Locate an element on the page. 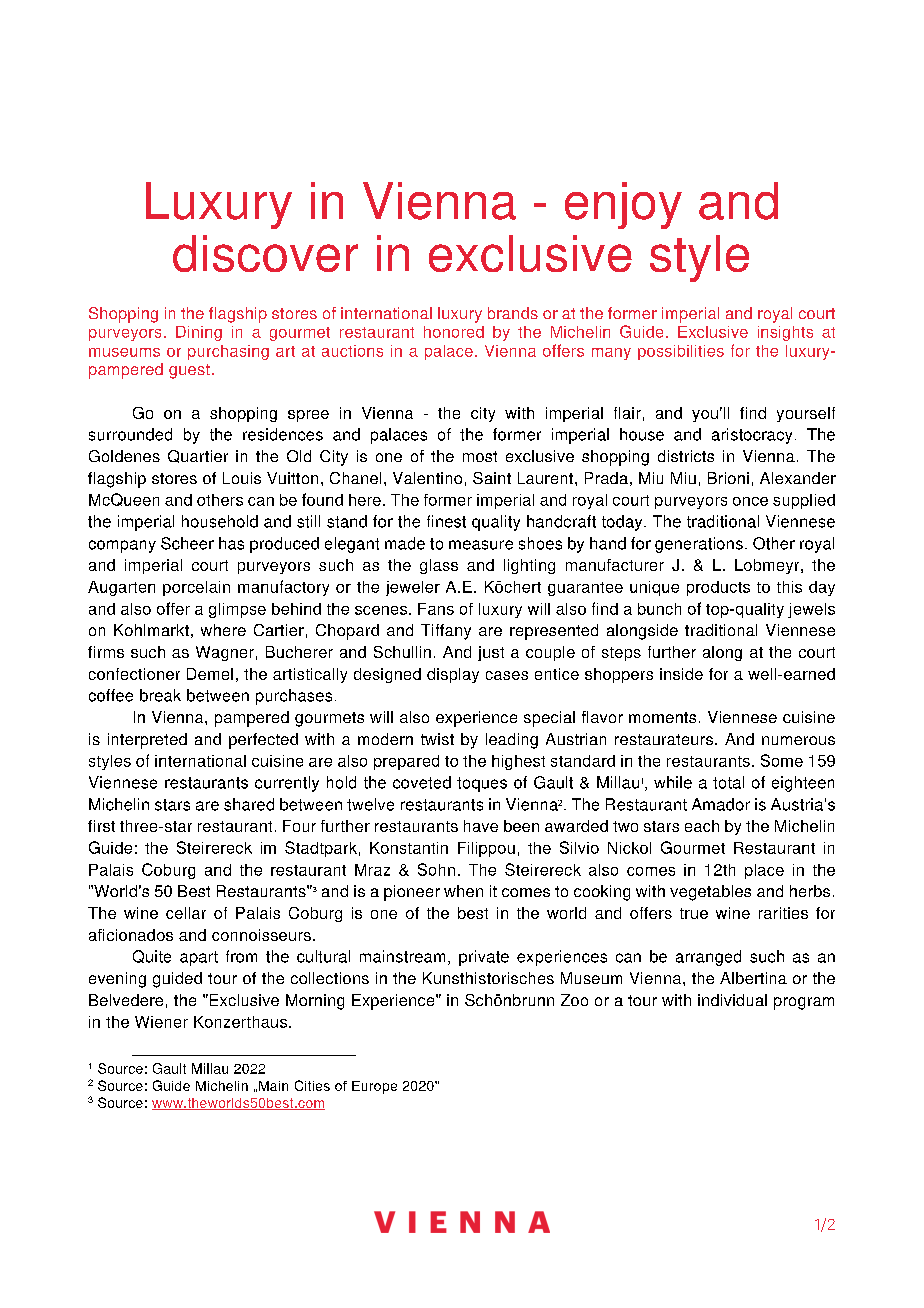  Quartier is located at coordinates (198, 456).
